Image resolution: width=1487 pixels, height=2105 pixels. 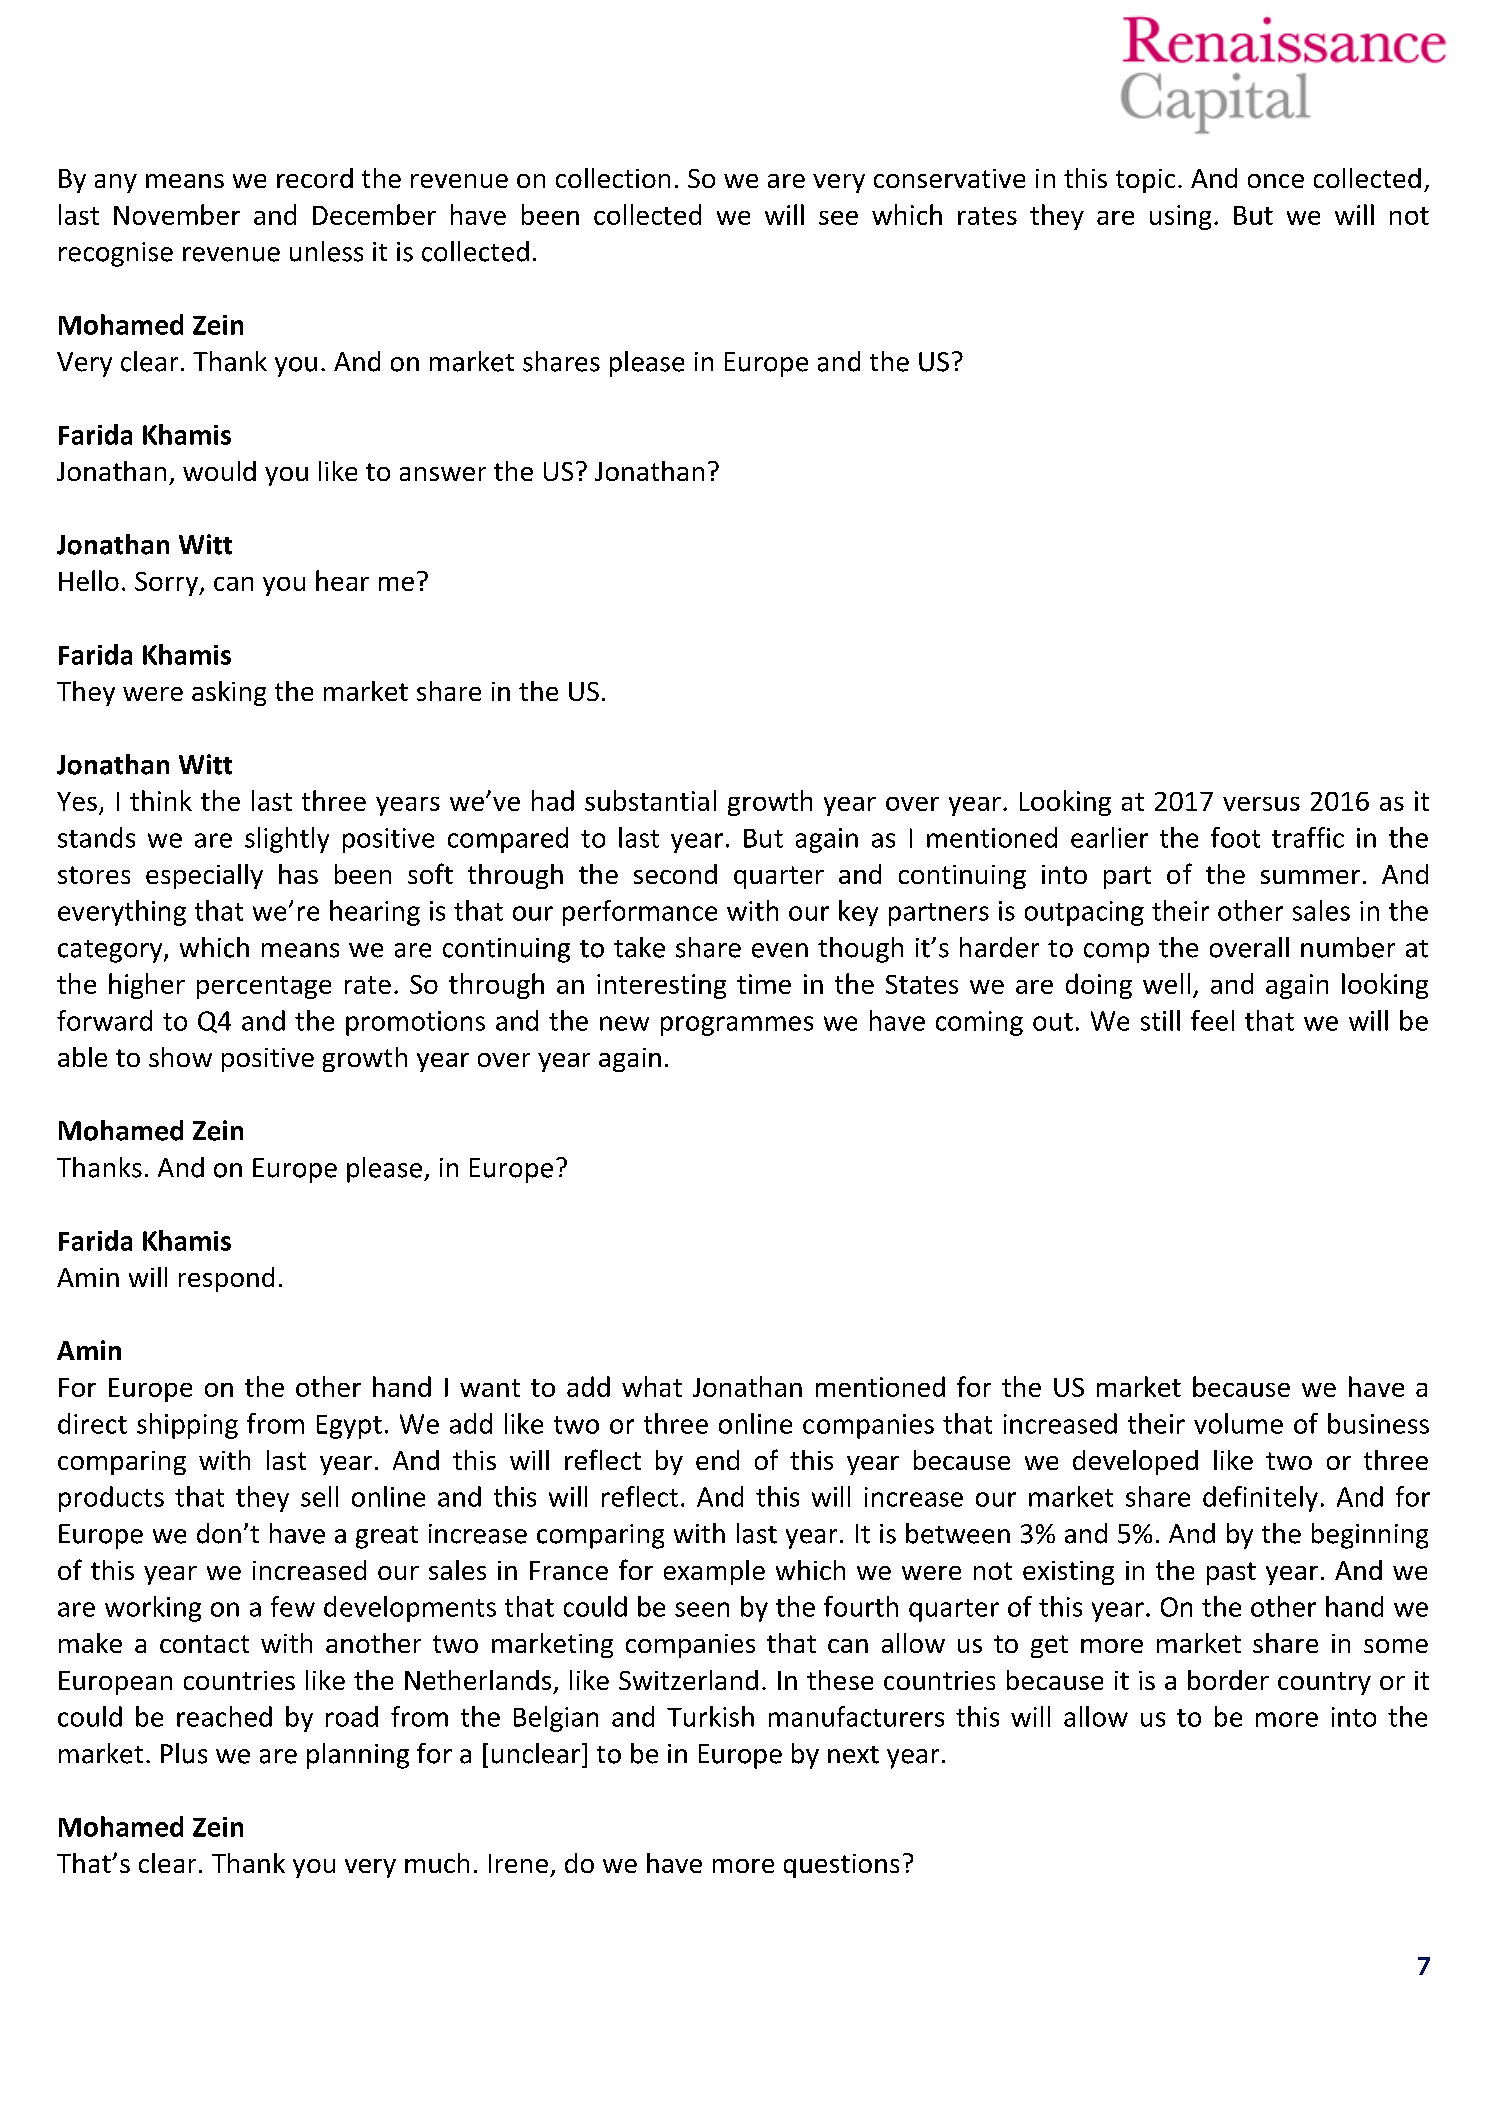 What do you see at coordinates (226, 1279) in the document?
I see `respond` at bounding box center [226, 1279].
